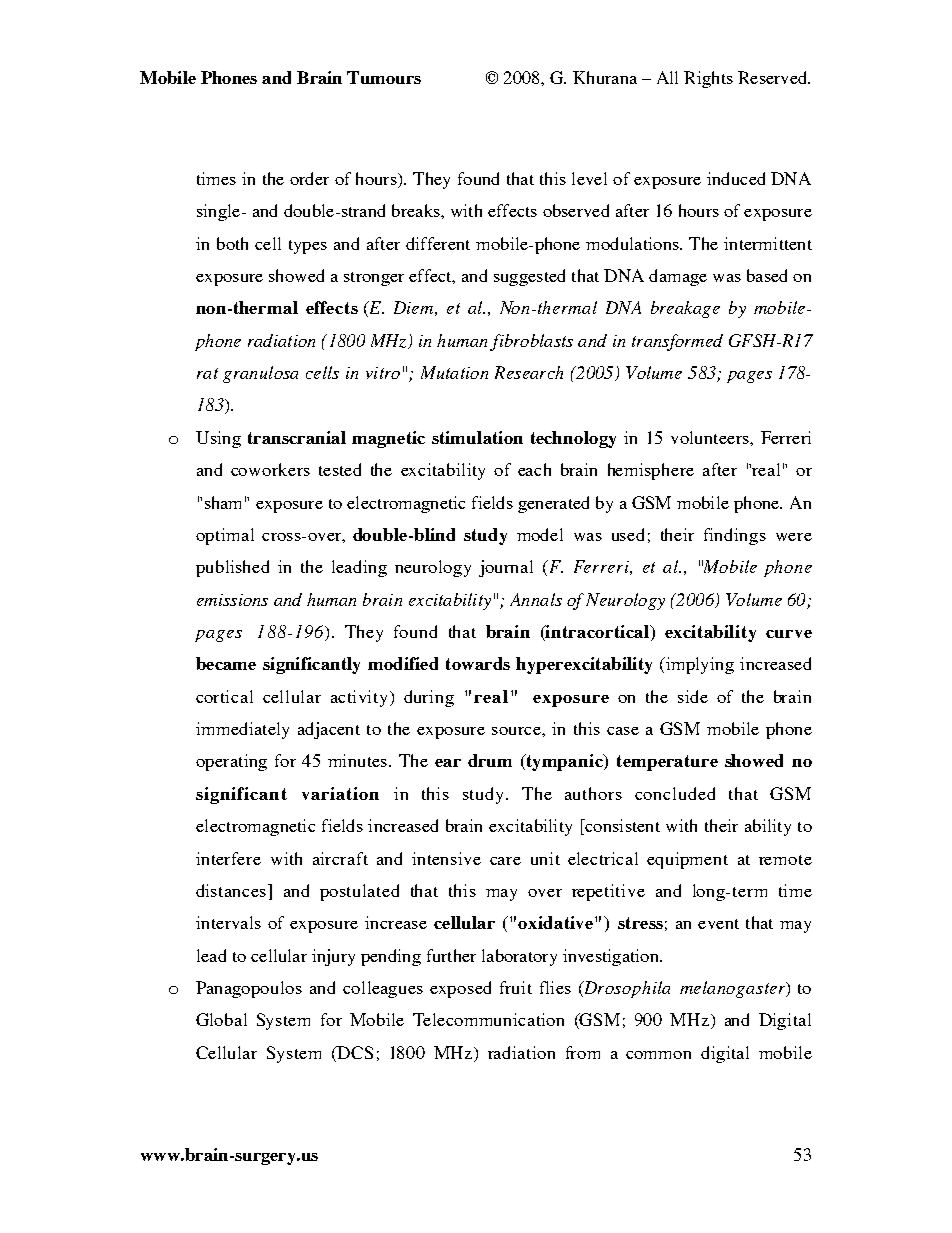 This document has height=1233, width=952. Describe the element at coordinates (531, 342) in the document. I see `fibroblasts` at that location.
